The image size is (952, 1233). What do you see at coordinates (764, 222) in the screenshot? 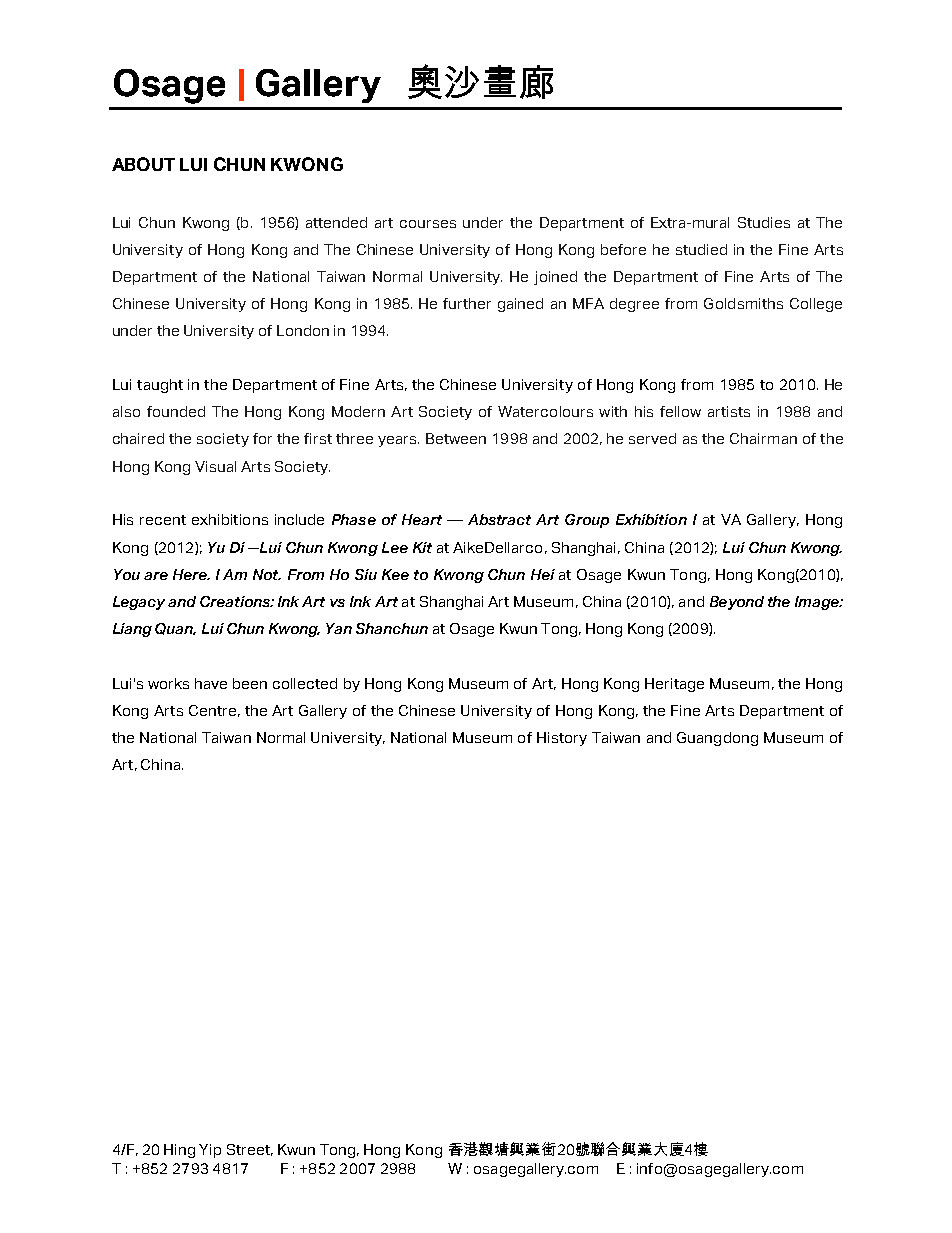
I see `Studies` at bounding box center [764, 222].
